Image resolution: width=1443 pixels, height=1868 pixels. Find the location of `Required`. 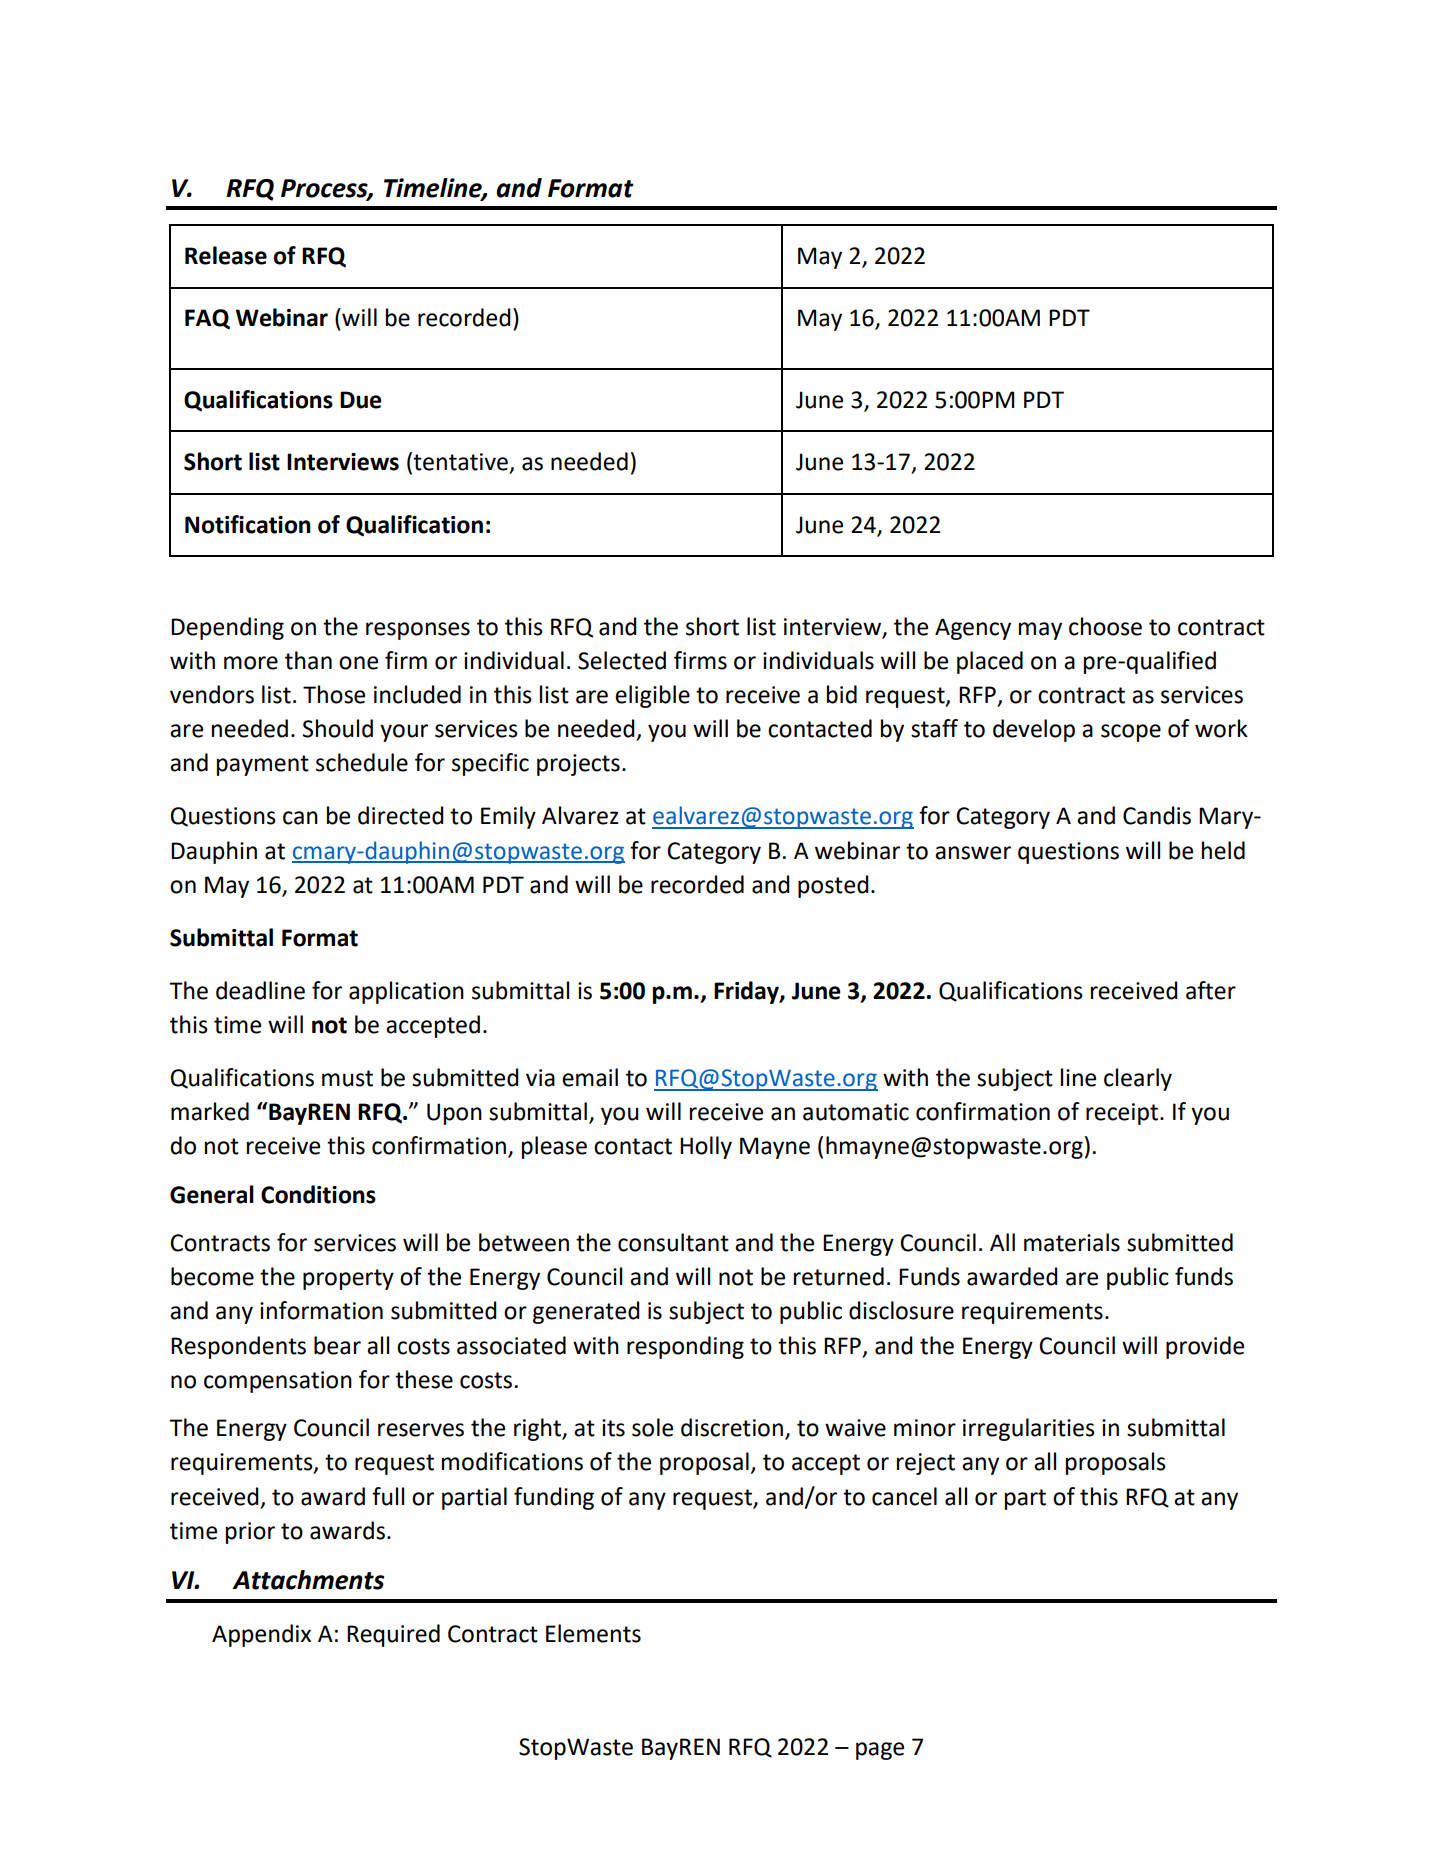

Required is located at coordinates (393, 1635).
